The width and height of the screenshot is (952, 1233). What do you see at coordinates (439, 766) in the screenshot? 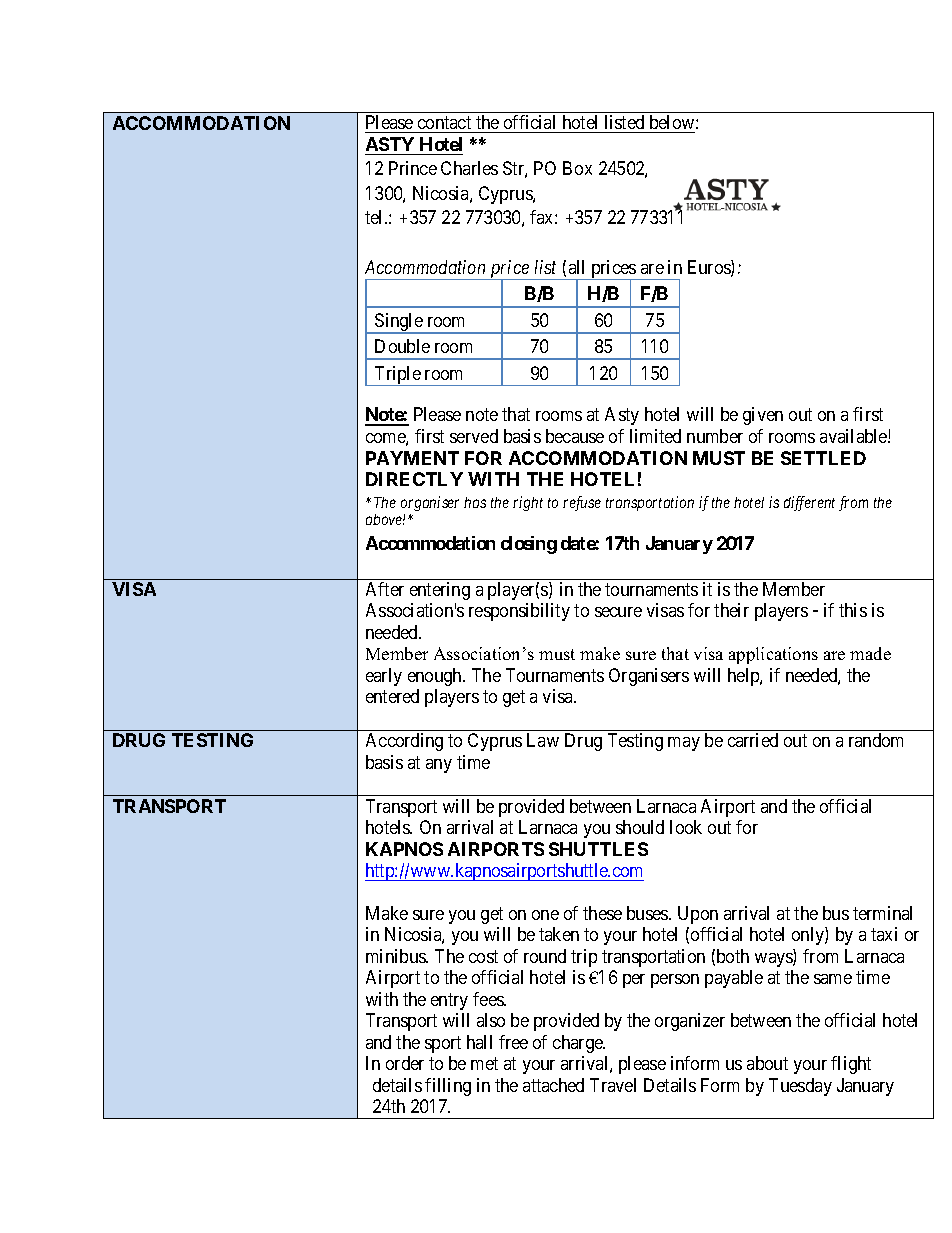
I see `any` at bounding box center [439, 766].
